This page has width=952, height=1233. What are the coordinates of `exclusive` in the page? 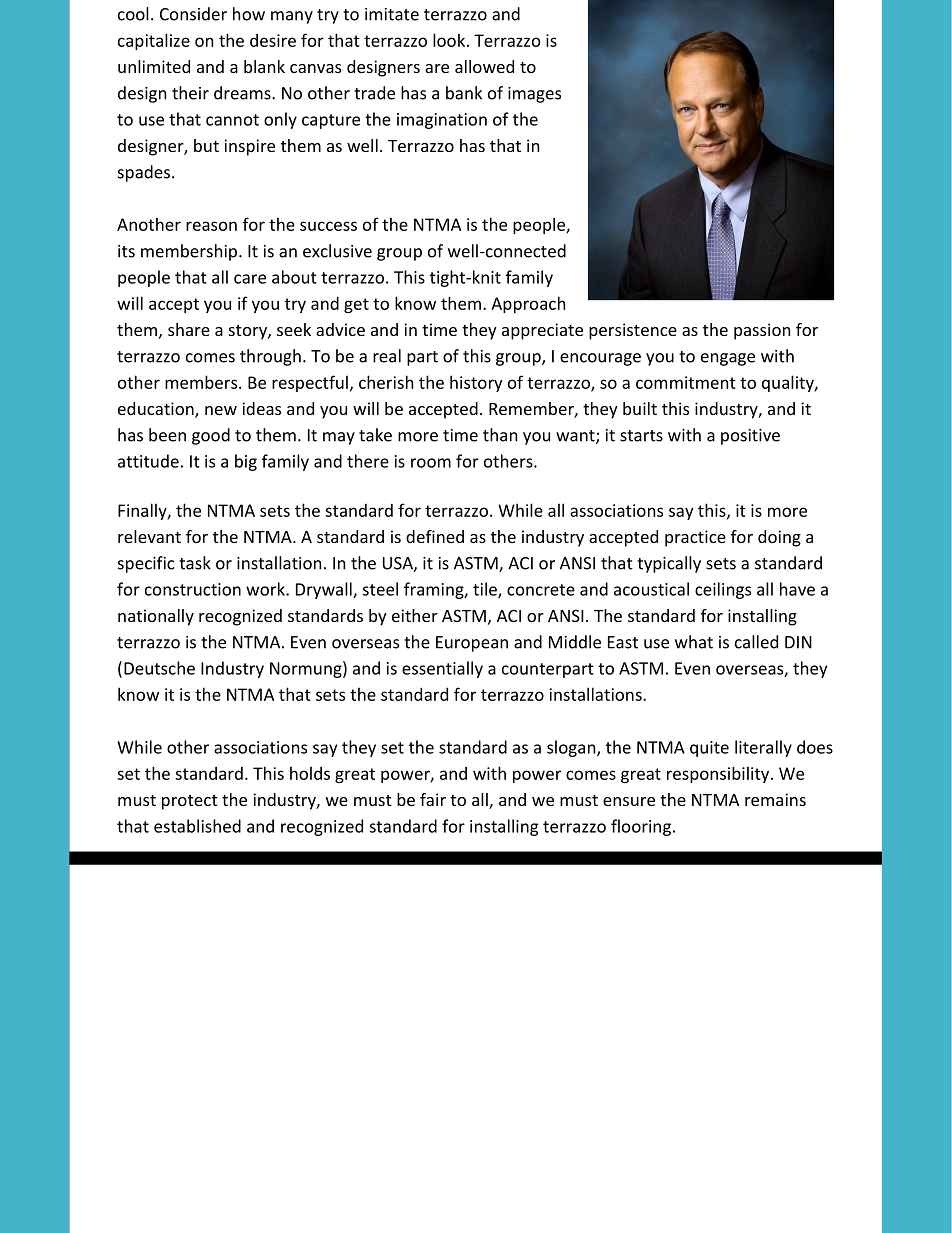 It's located at (337, 251).
